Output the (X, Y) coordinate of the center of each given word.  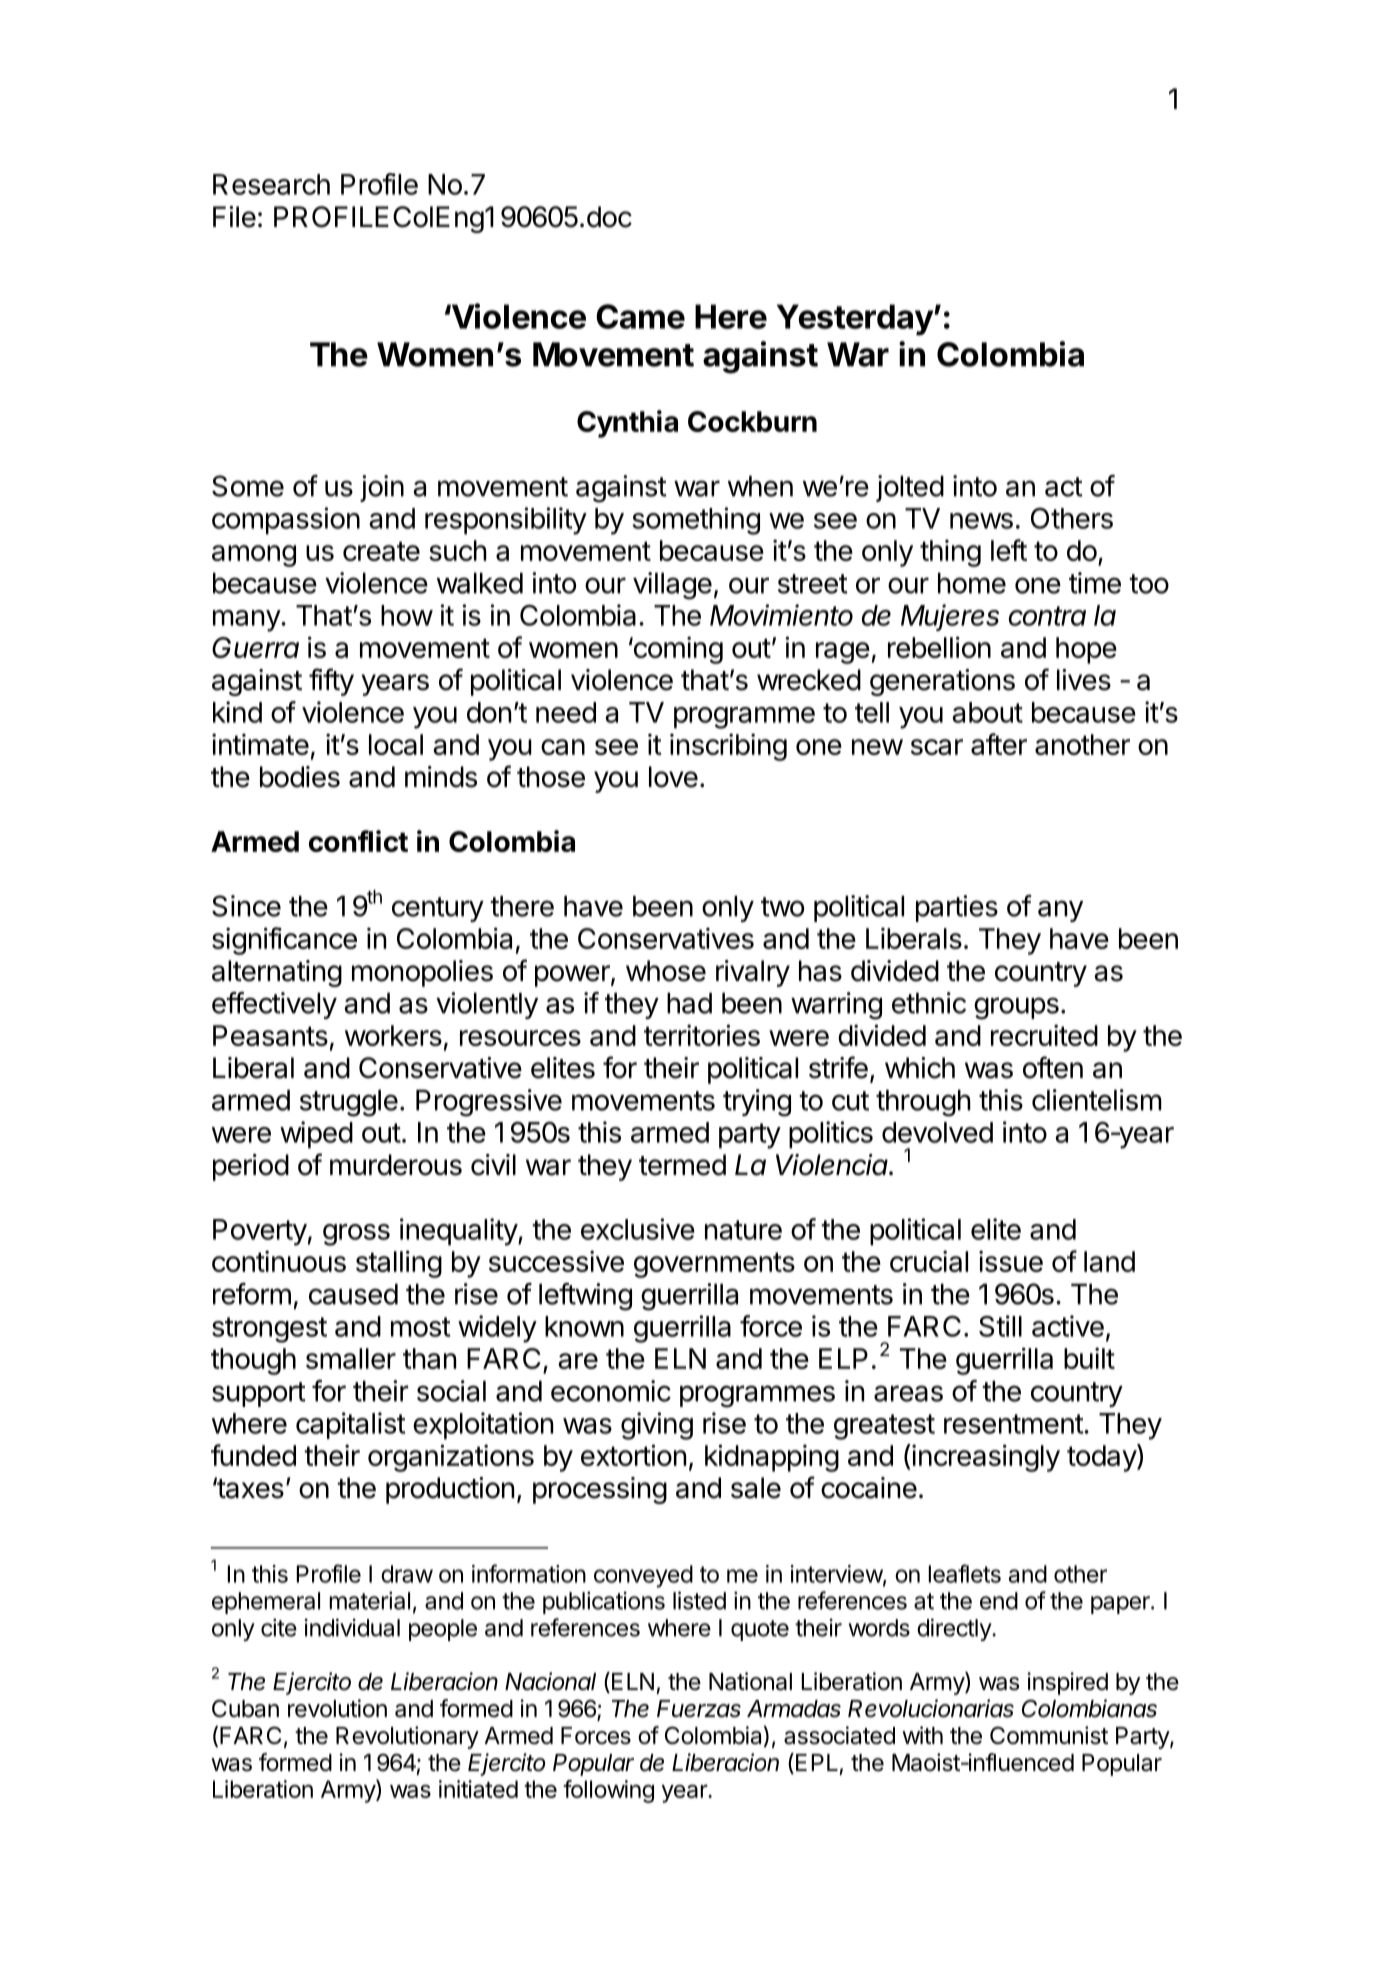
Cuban (245, 1708)
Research (271, 184)
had (689, 1003)
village (672, 586)
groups (1016, 1008)
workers (393, 1035)
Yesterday (855, 320)
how (407, 615)
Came (640, 316)
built (1089, 1358)
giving (657, 1426)
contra (1047, 616)
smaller (351, 1358)
